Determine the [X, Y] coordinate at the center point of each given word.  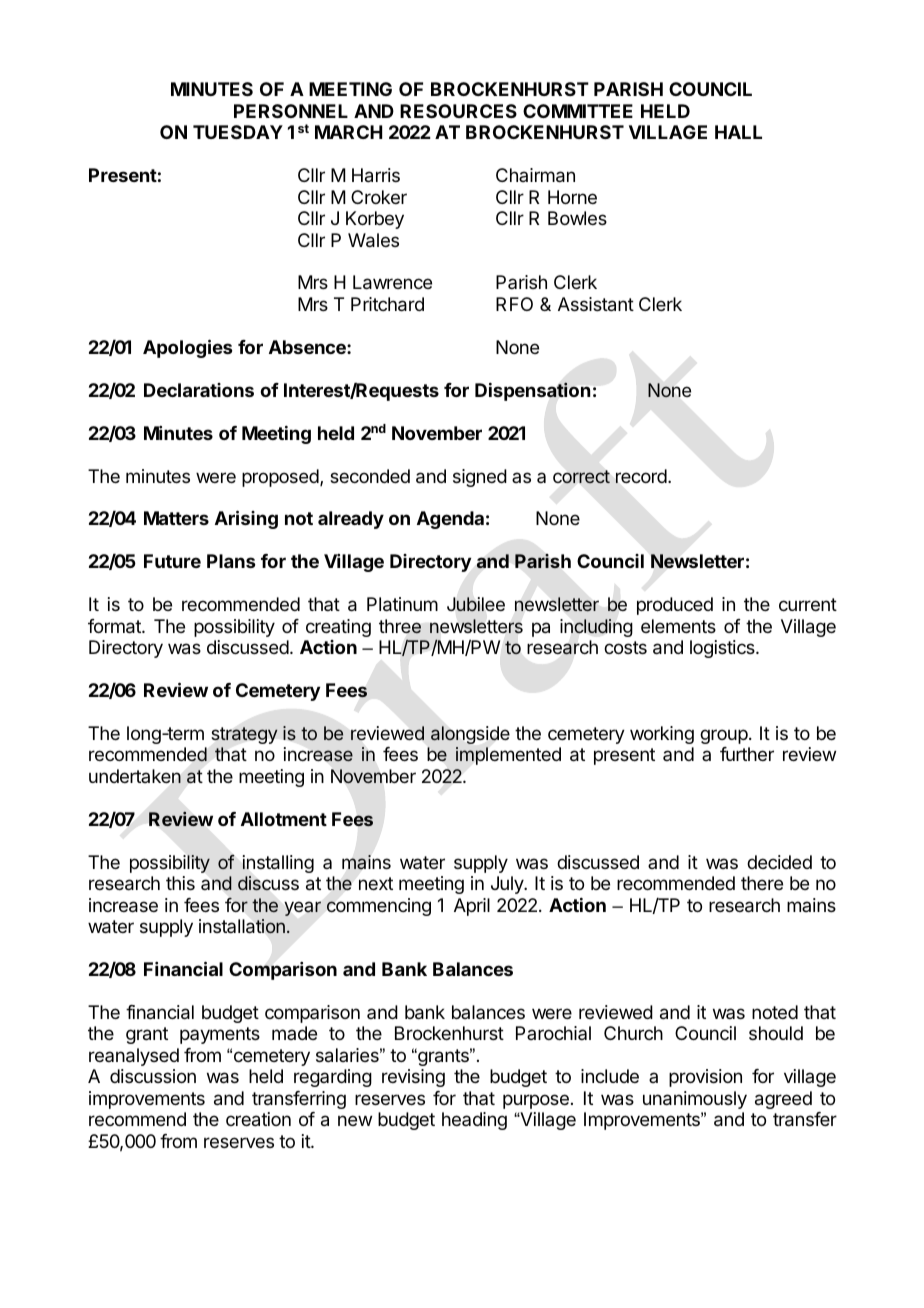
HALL [738, 132]
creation [258, 1119]
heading [474, 1121]
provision [705, 1078]
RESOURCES [458, 111]
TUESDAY [238, 132]
